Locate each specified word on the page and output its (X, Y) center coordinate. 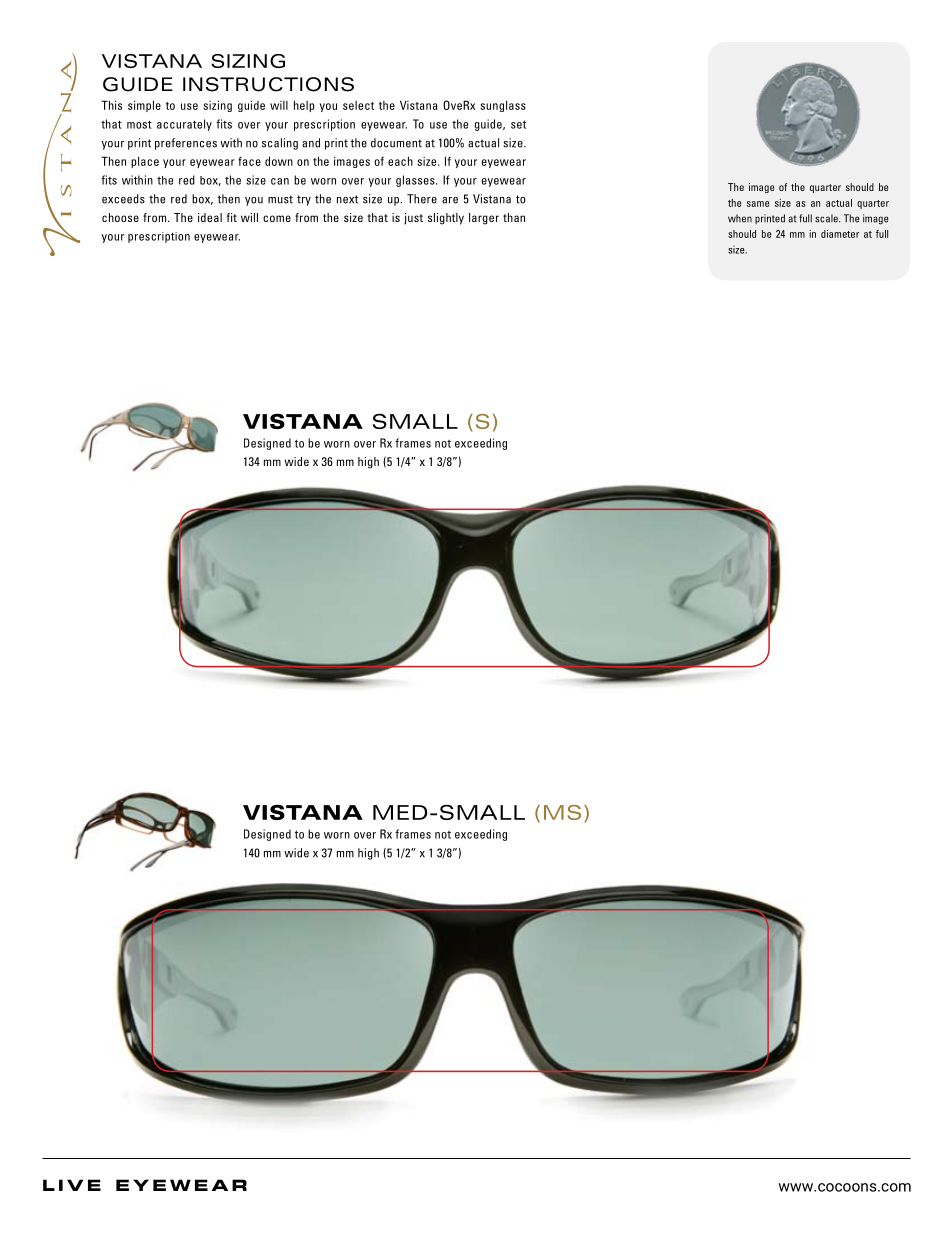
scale (827, 218)
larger (484, 219)
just (413, 219)
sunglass (503, 106)
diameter (840, 234)
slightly (446, 219)
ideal (210, 217)
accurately (184, 125)
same (758, 204)
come (277, 218)
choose (120, 217)
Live (72, 1185)
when (740, 218)
